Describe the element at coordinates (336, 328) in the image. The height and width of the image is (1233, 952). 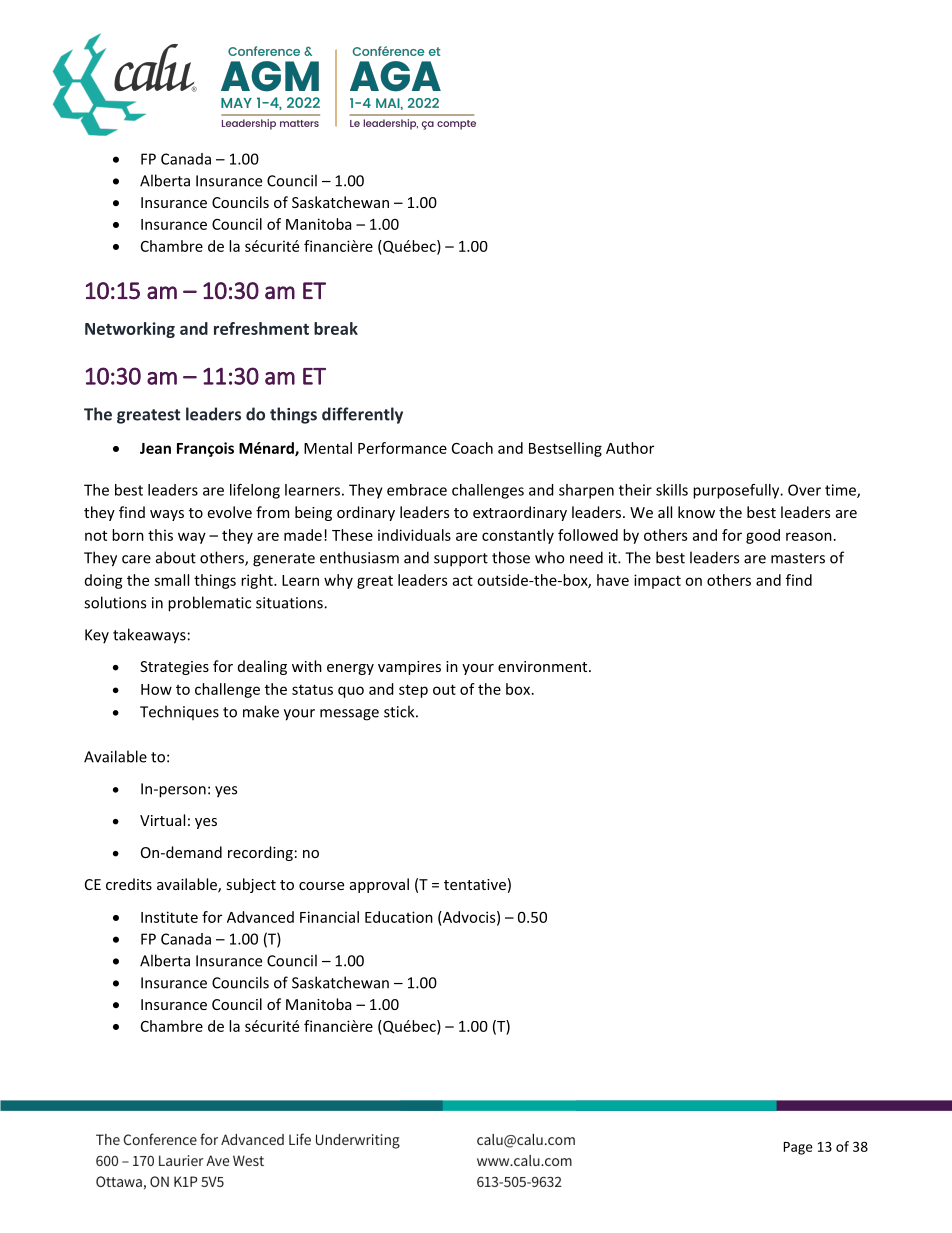
I see `break` at that location.
